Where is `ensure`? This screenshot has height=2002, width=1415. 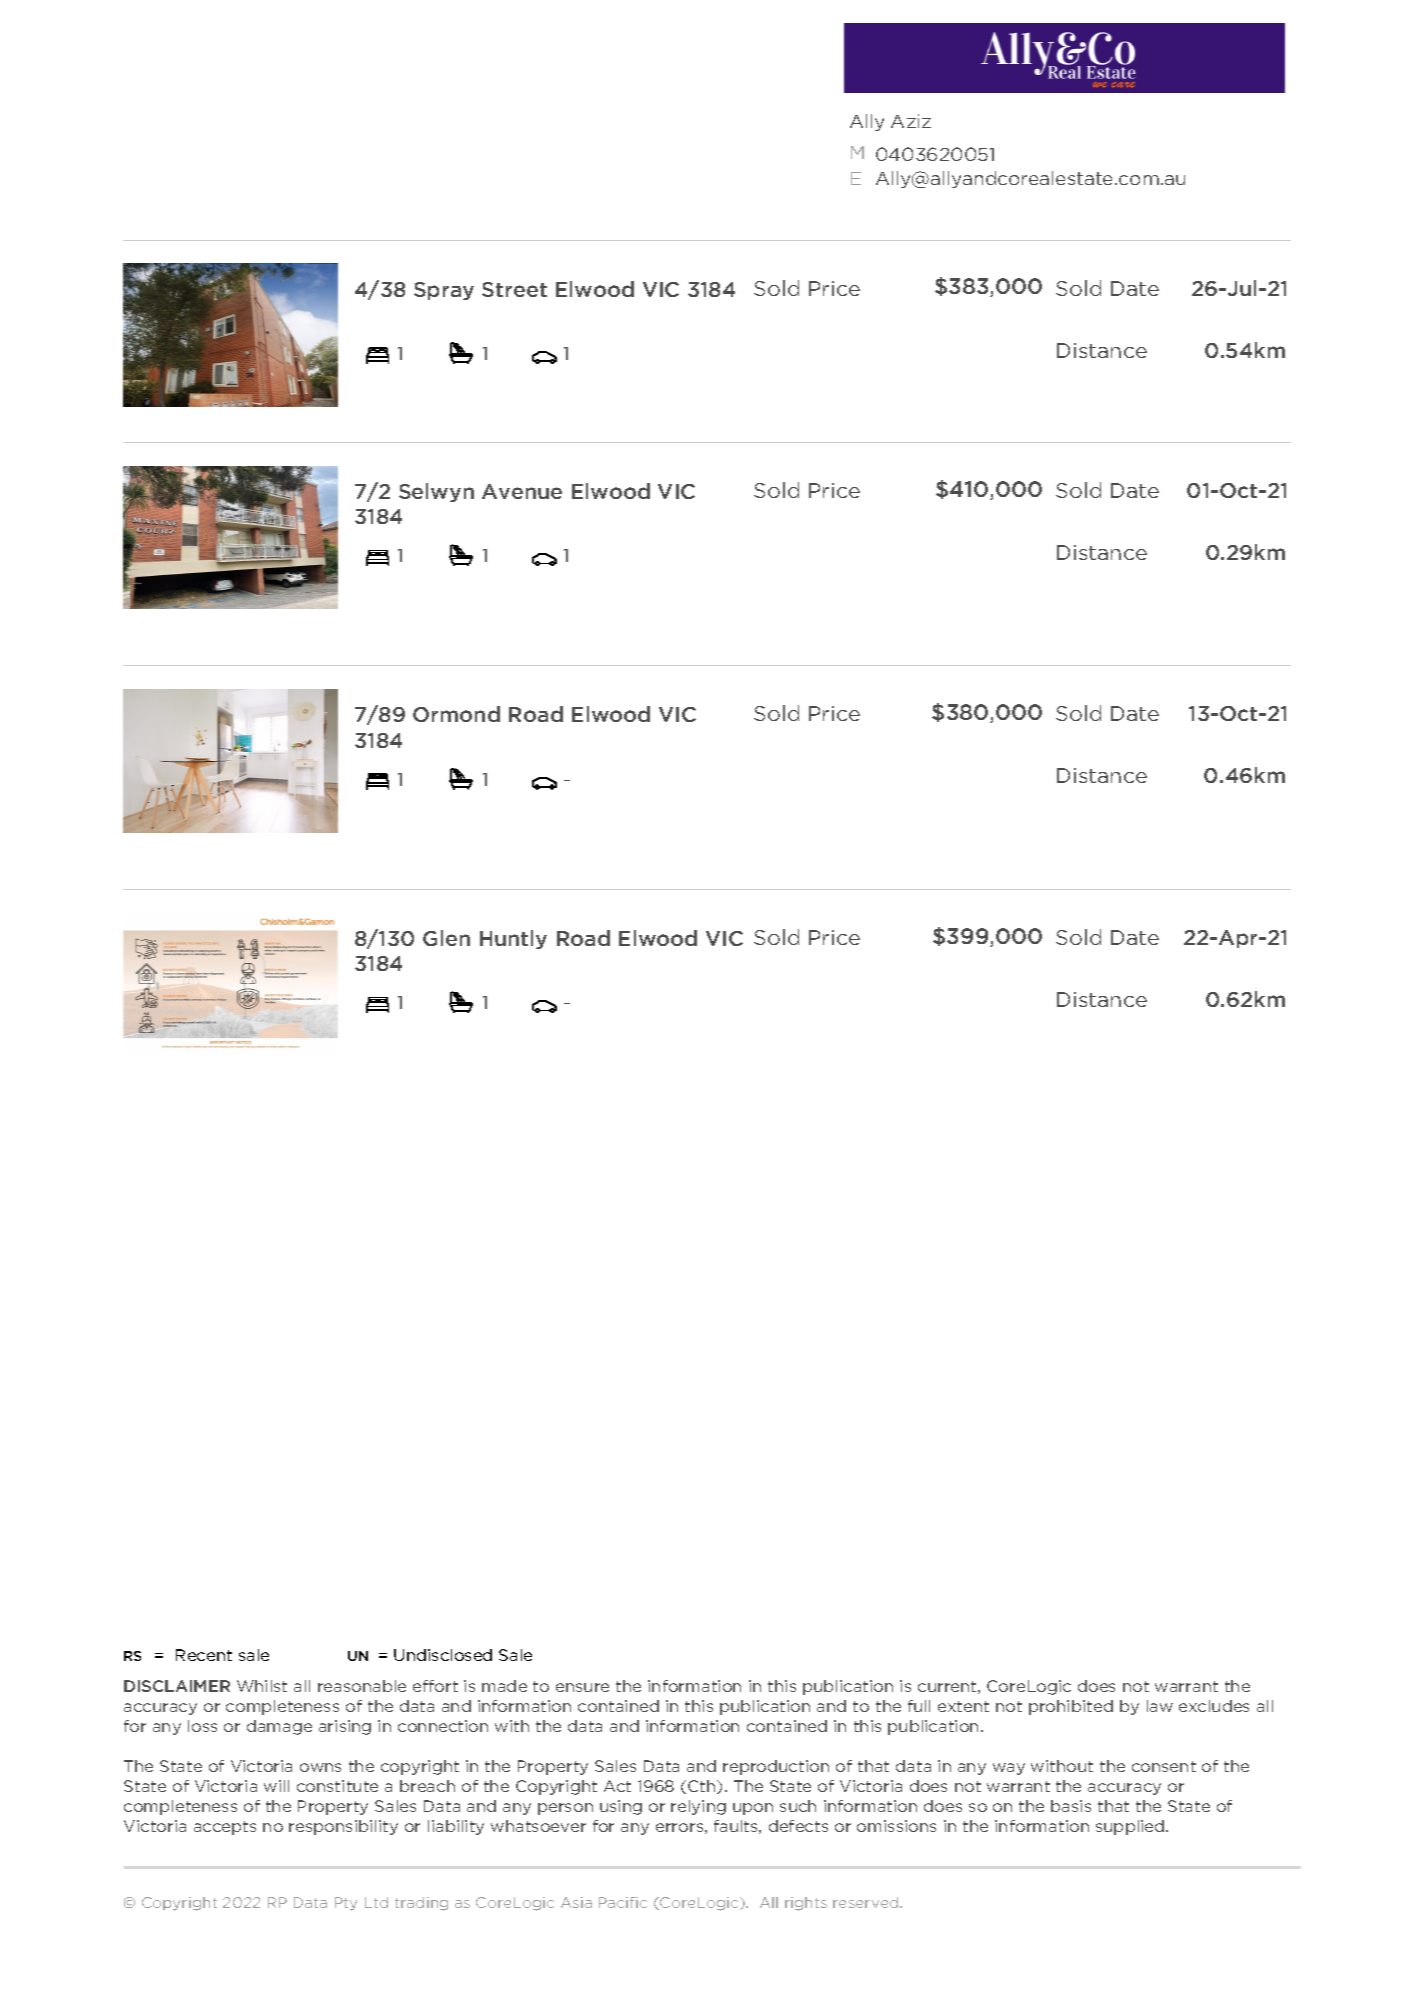
ensure is located at coordinates (582, 1687).
